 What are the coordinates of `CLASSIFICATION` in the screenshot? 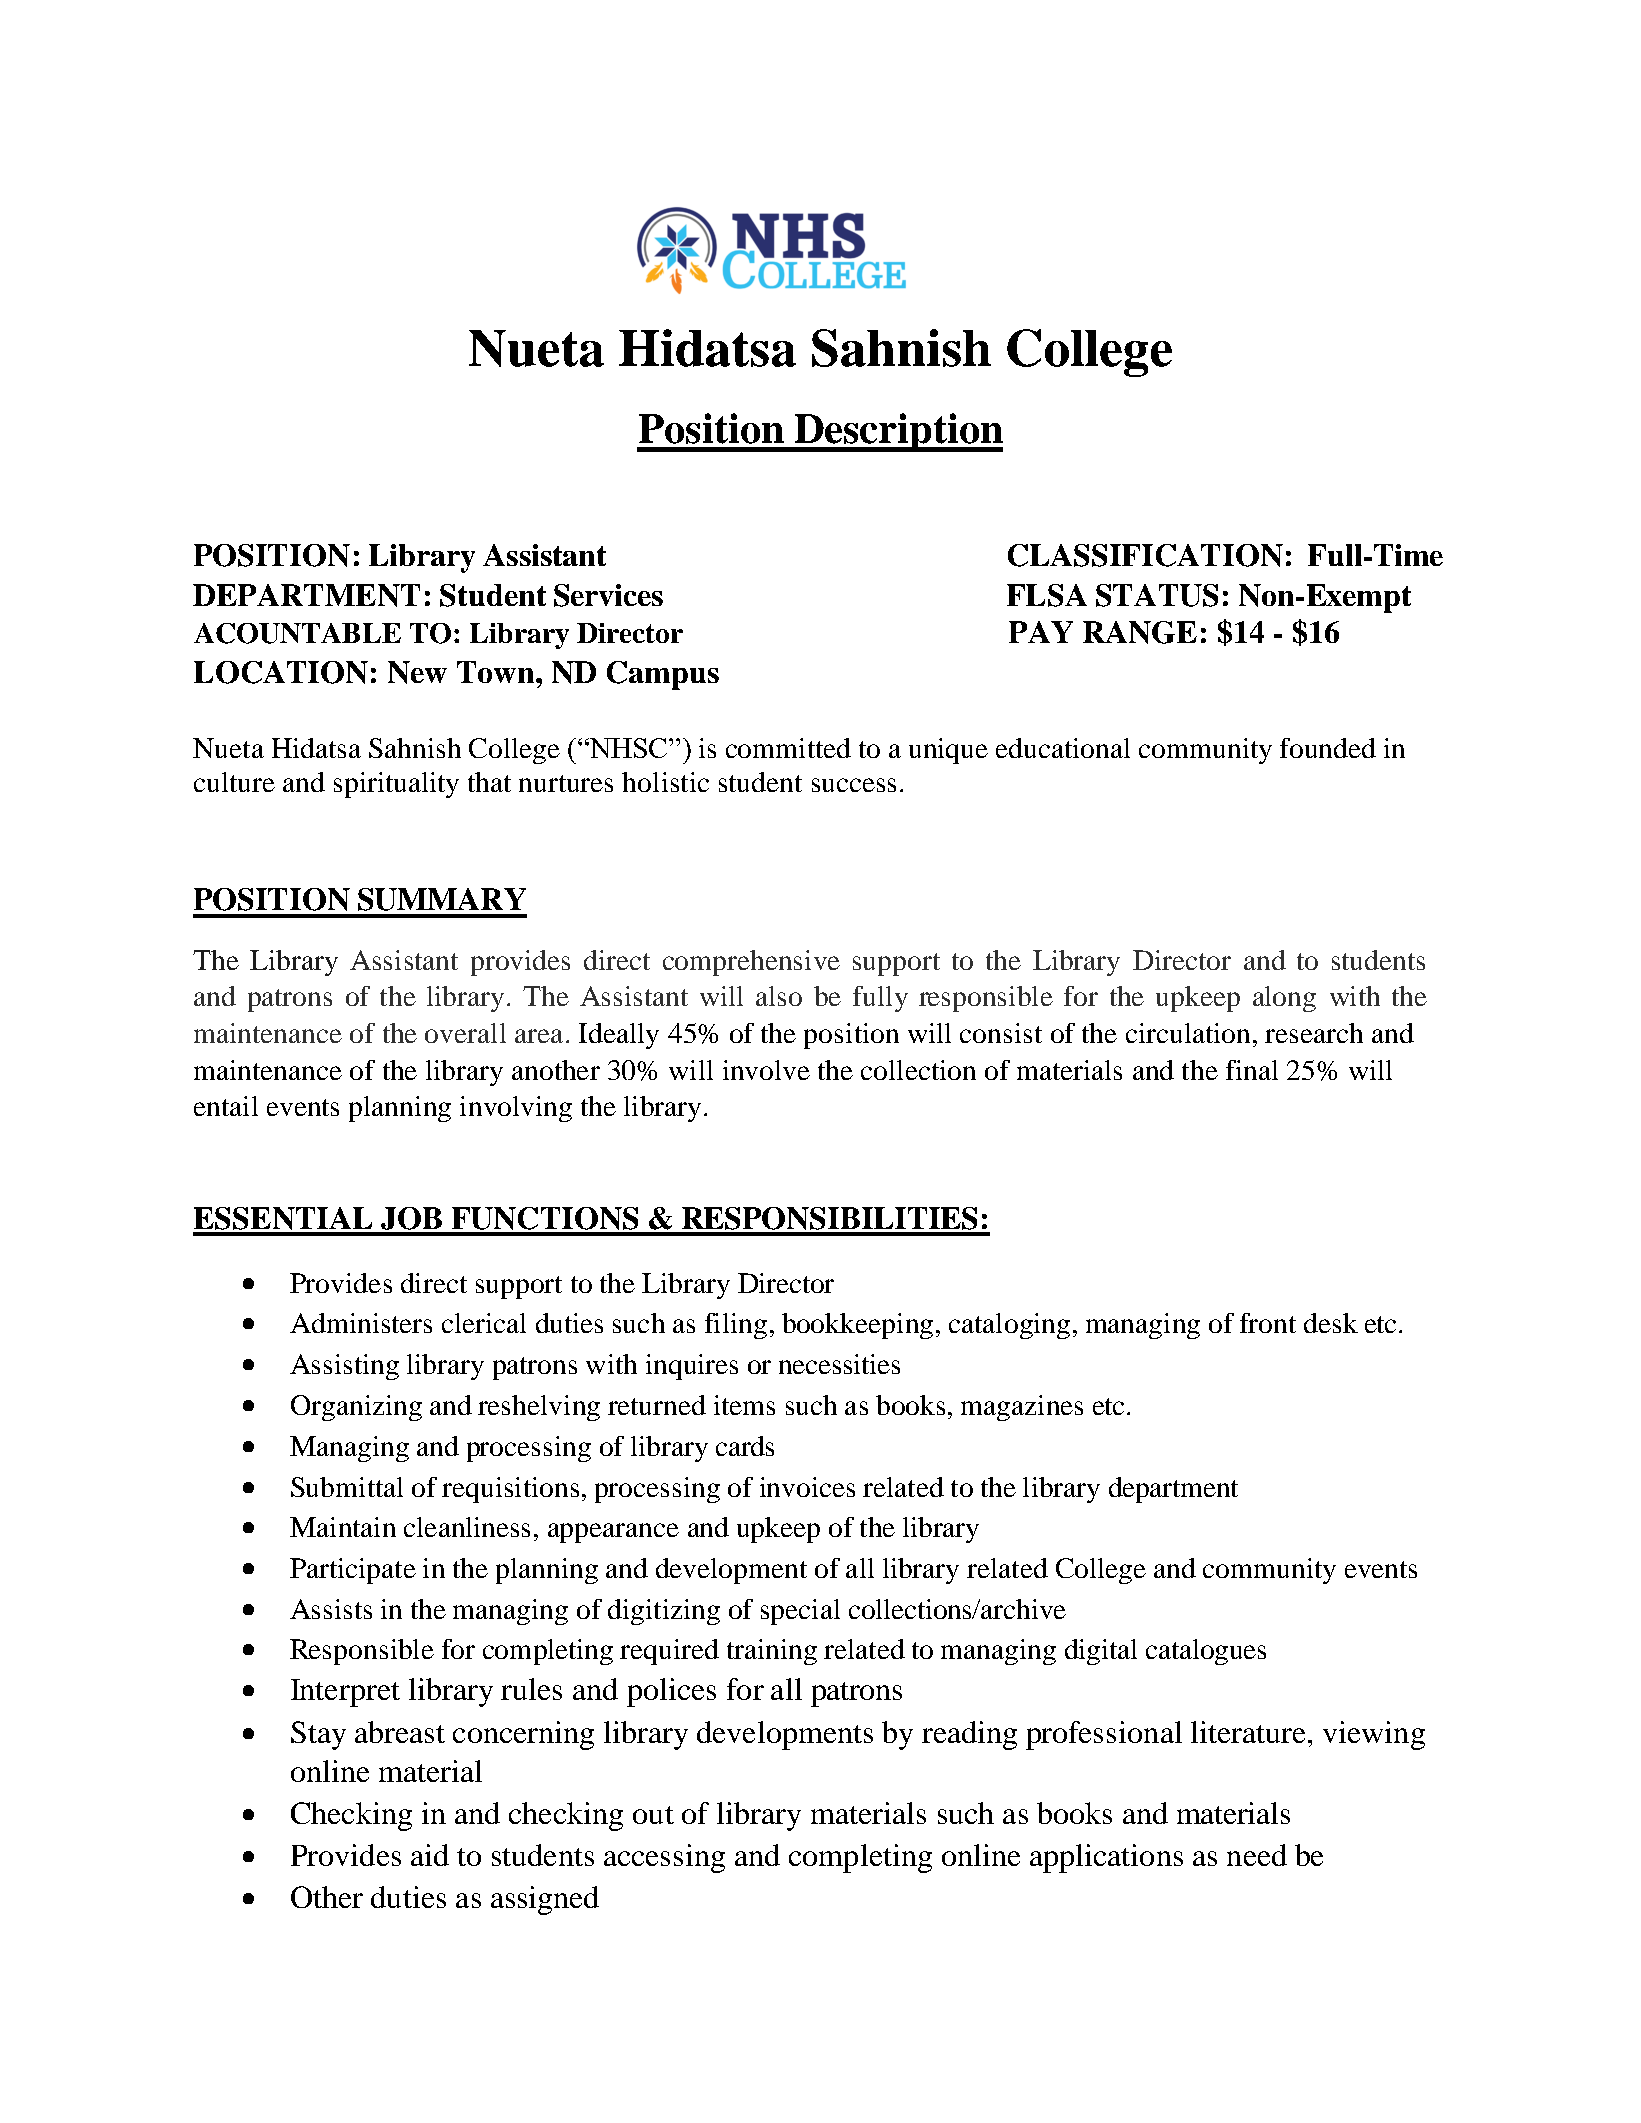 It's located at (1145, 555).
